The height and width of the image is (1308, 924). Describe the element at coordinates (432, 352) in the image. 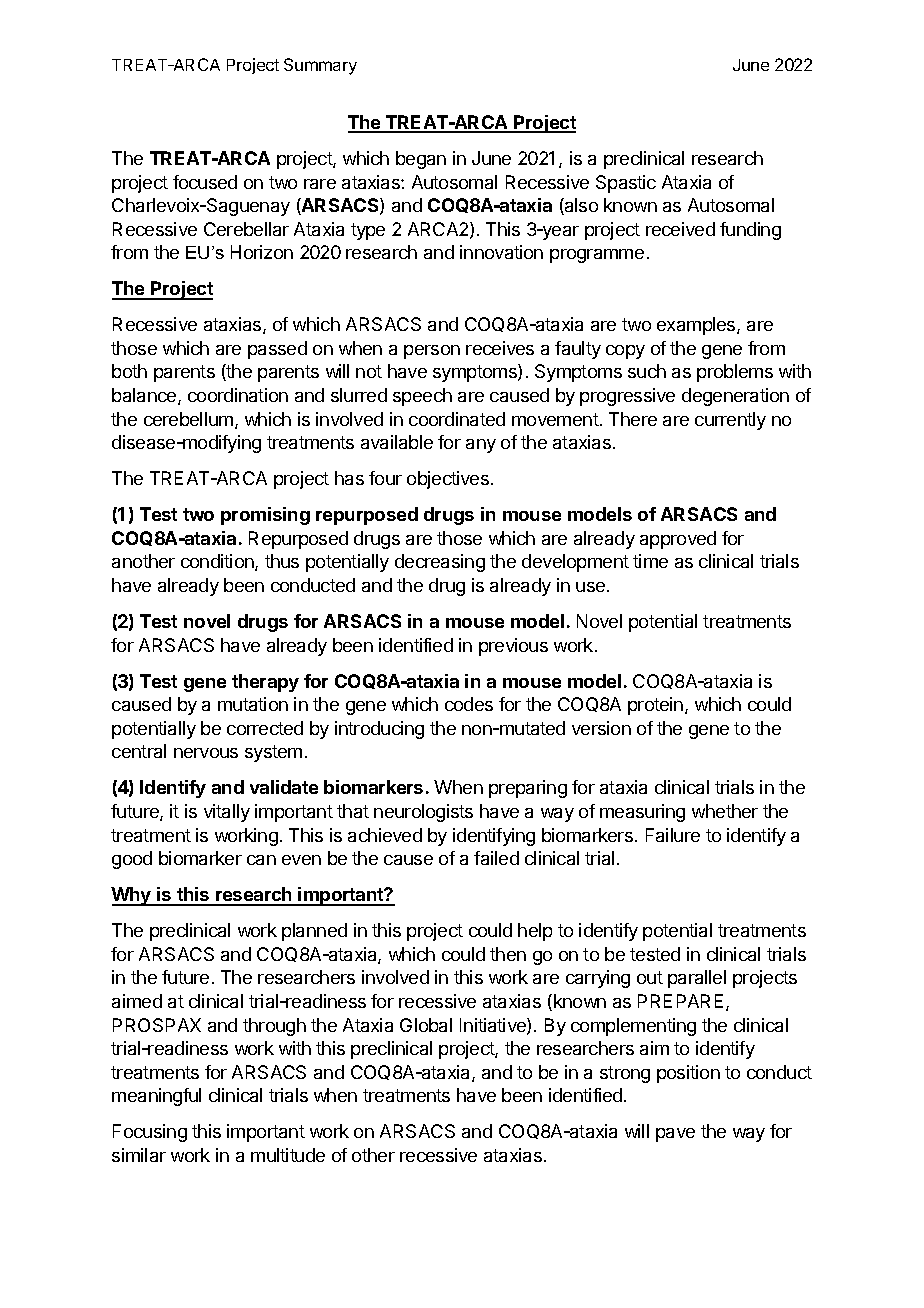

I see `person` at that location.
